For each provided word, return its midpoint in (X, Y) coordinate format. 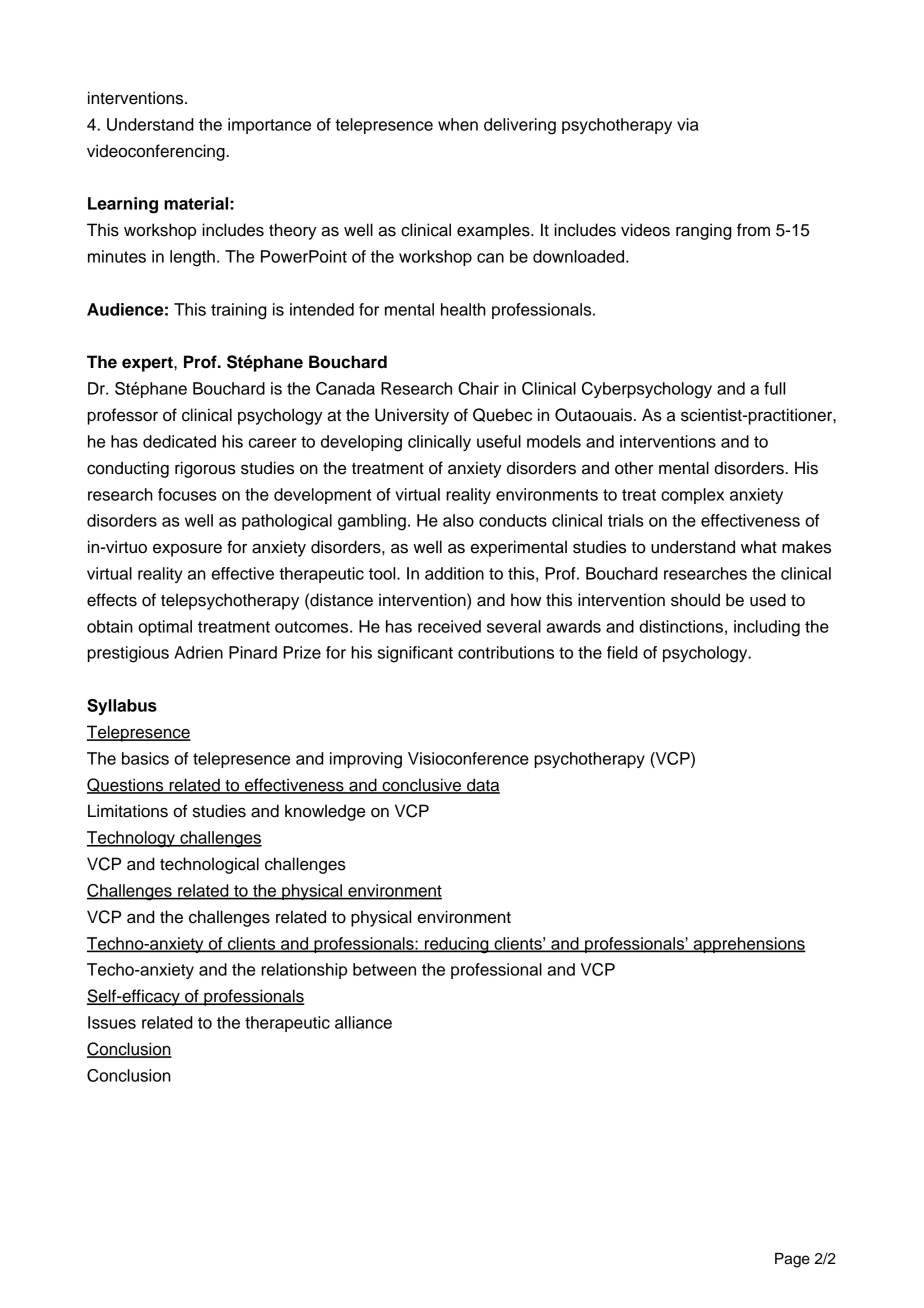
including (767, 628)
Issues (112, 1022)
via (688, 124)
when (458, 124)
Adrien (198, 652)
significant (415, 654)
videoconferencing (157, 152)
